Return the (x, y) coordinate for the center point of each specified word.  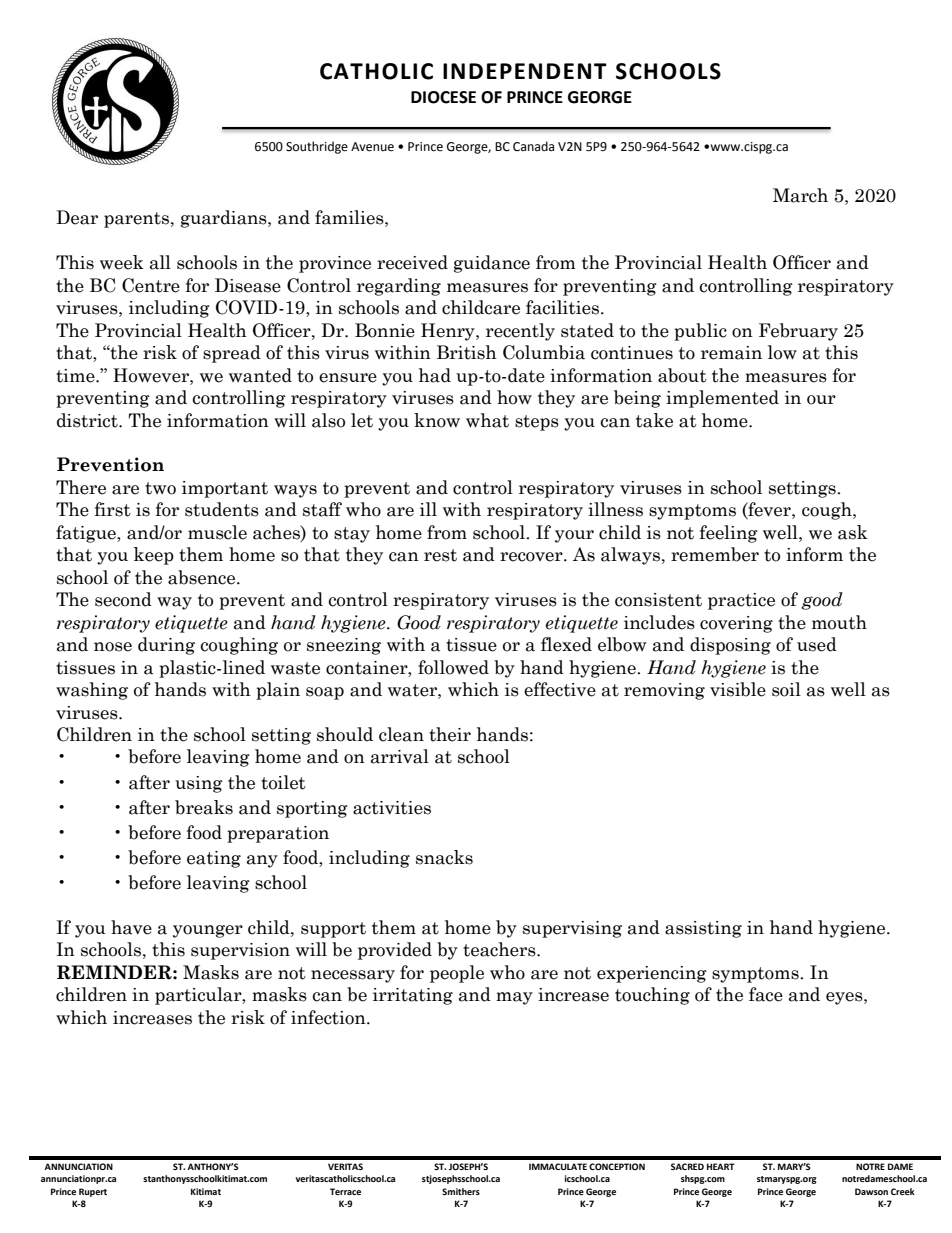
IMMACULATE (558, 1166)
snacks (444, 857)
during (166, 646)
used (817, 644)
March (800, 195)
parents (136, 220)
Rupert (93, 1192)
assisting (703, 929)
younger (208, 931)
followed (453, 667)
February (798, 332)
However (152, 375)
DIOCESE (443, 97)
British (467, 352)
